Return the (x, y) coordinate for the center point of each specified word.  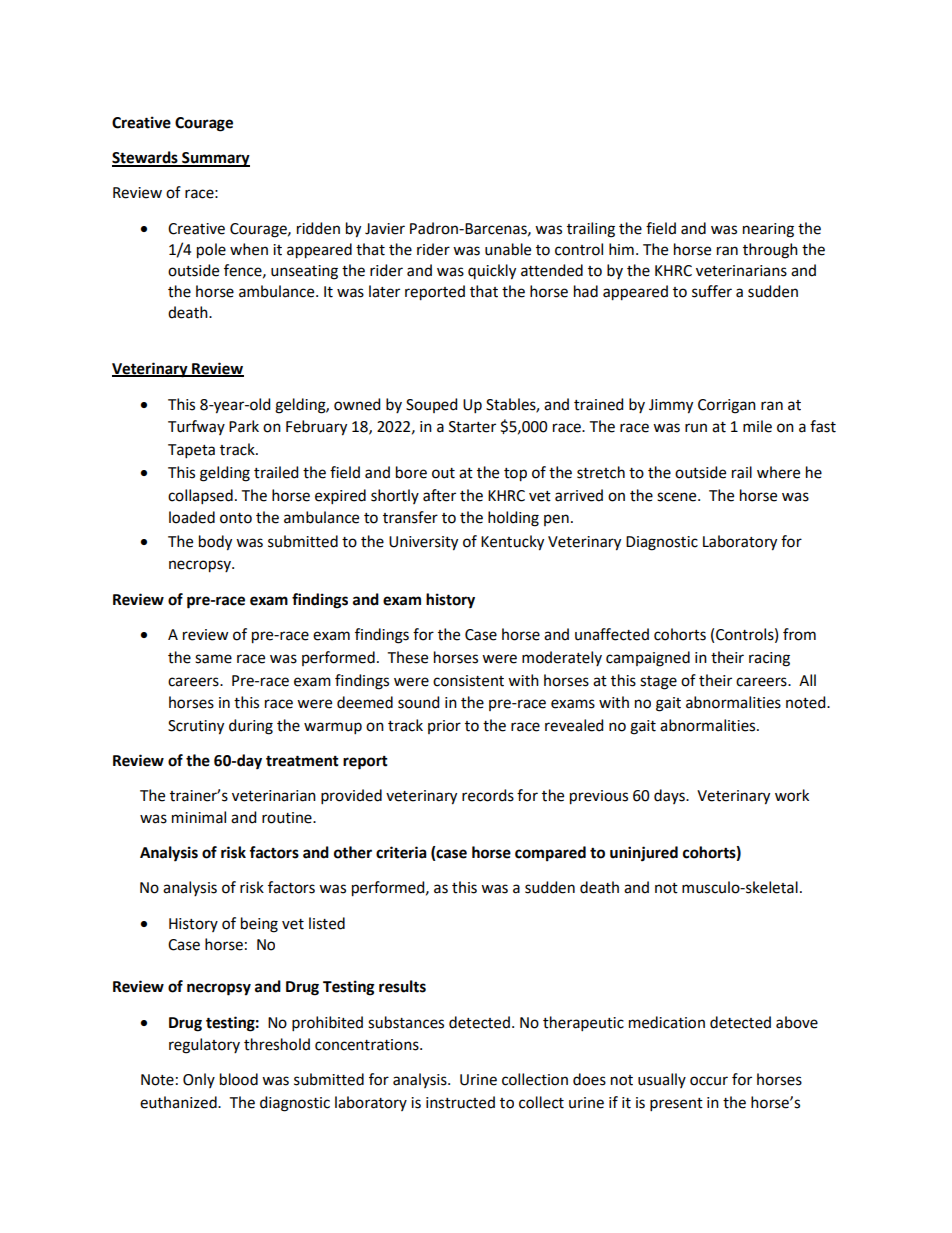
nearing (768, 230)
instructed (460, 1102)
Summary (215, 159)
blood (239, 1079)
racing (769, 659)
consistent (468, 681)
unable (508, 249)
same (213, 659)
